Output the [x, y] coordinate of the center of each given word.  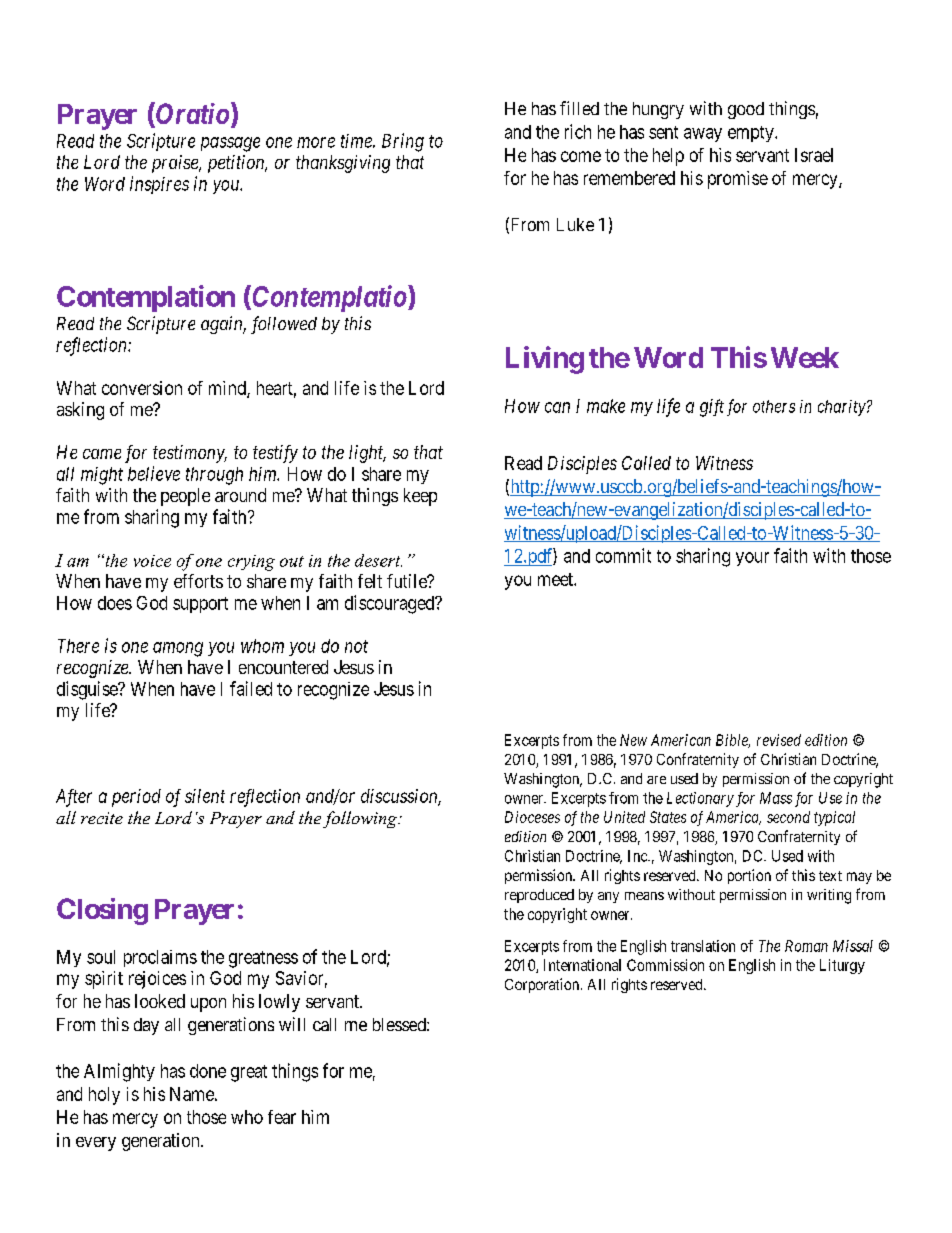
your [752, 559]
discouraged [391, 604]
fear [282, 1117]
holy [104, 1096]
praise [176, 164]
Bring [403, 142]
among [178, 649]
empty [752, 134]
